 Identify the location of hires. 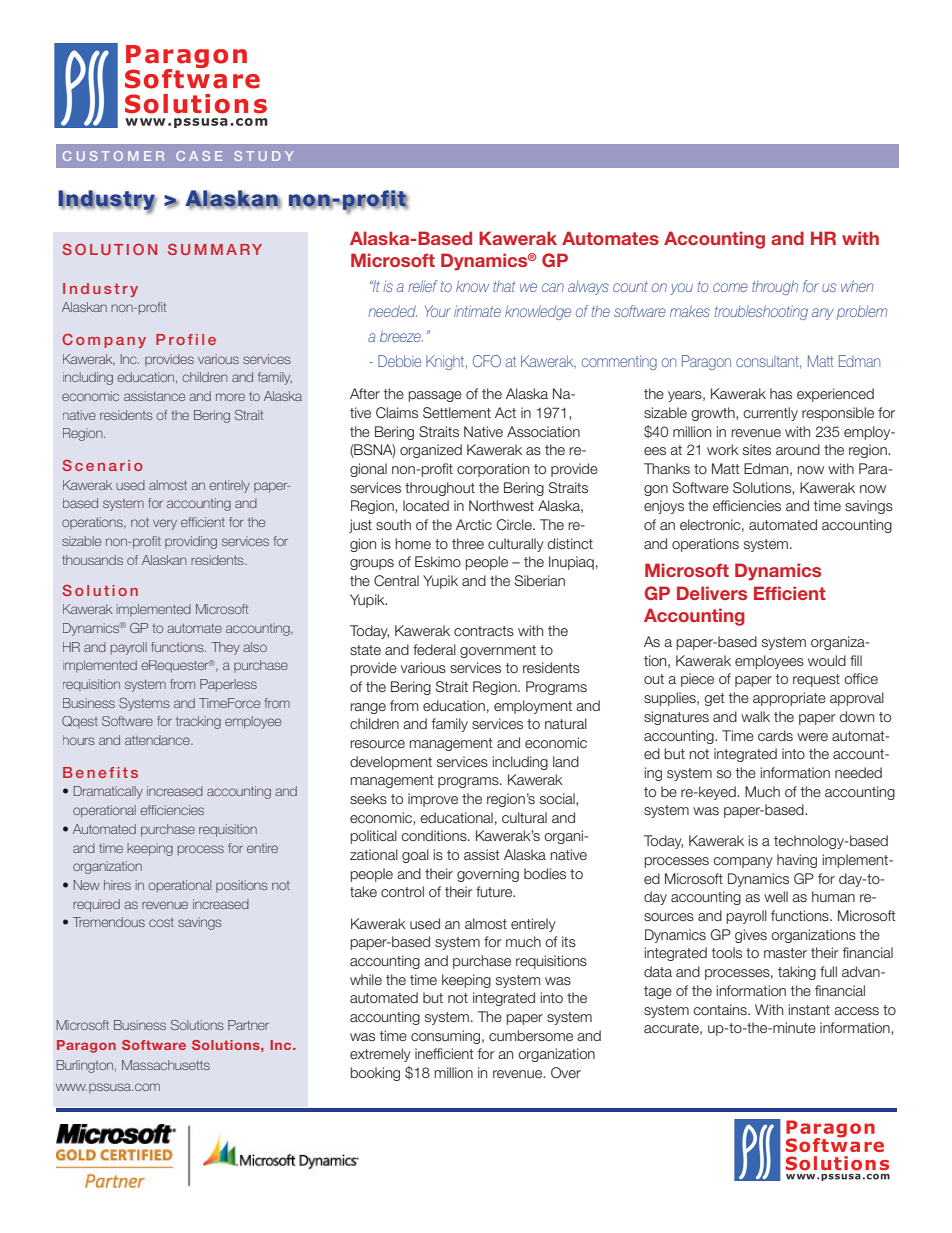
(117, 885).
